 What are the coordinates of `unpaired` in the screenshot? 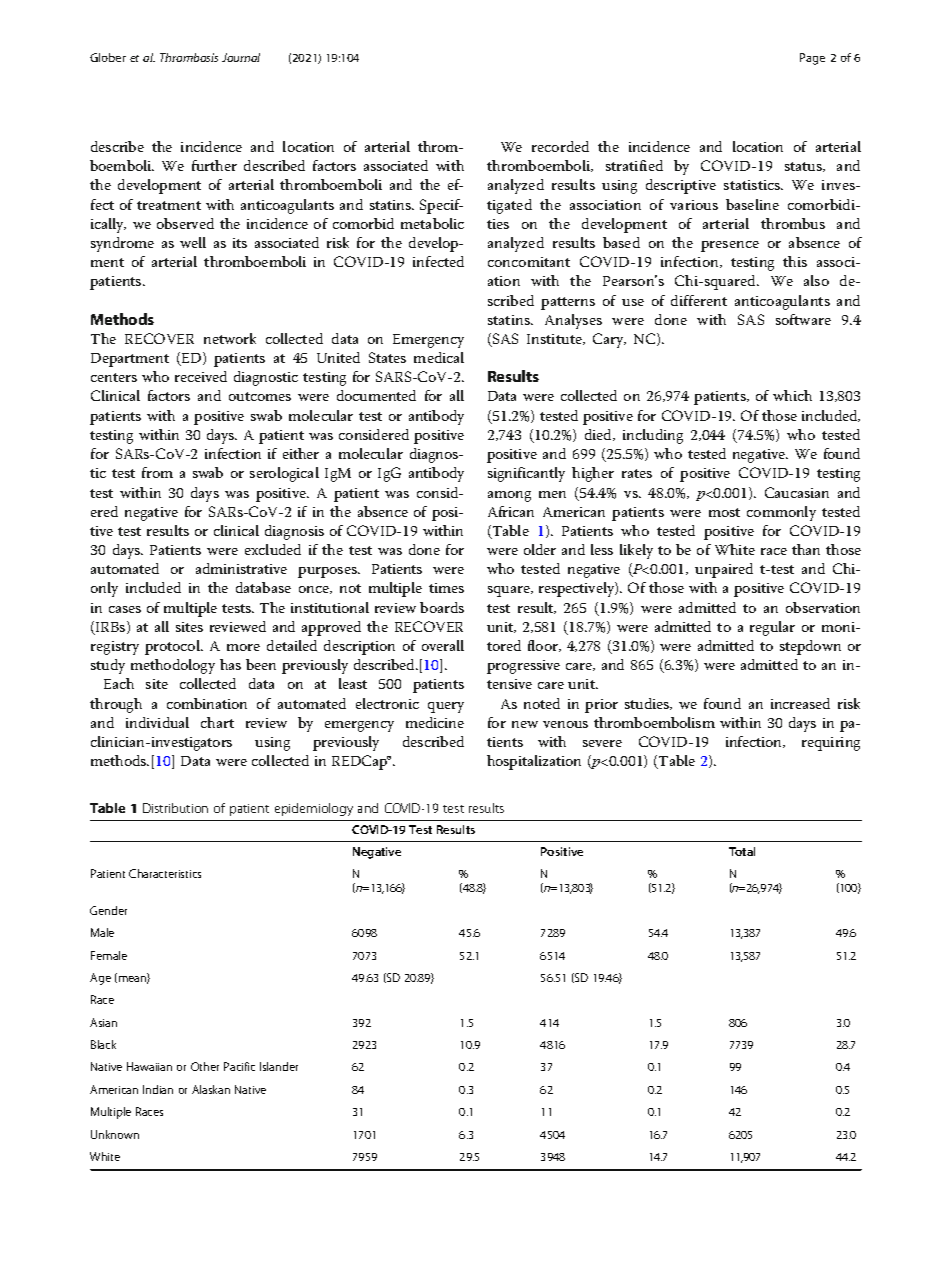 It's located at (724, 570).
